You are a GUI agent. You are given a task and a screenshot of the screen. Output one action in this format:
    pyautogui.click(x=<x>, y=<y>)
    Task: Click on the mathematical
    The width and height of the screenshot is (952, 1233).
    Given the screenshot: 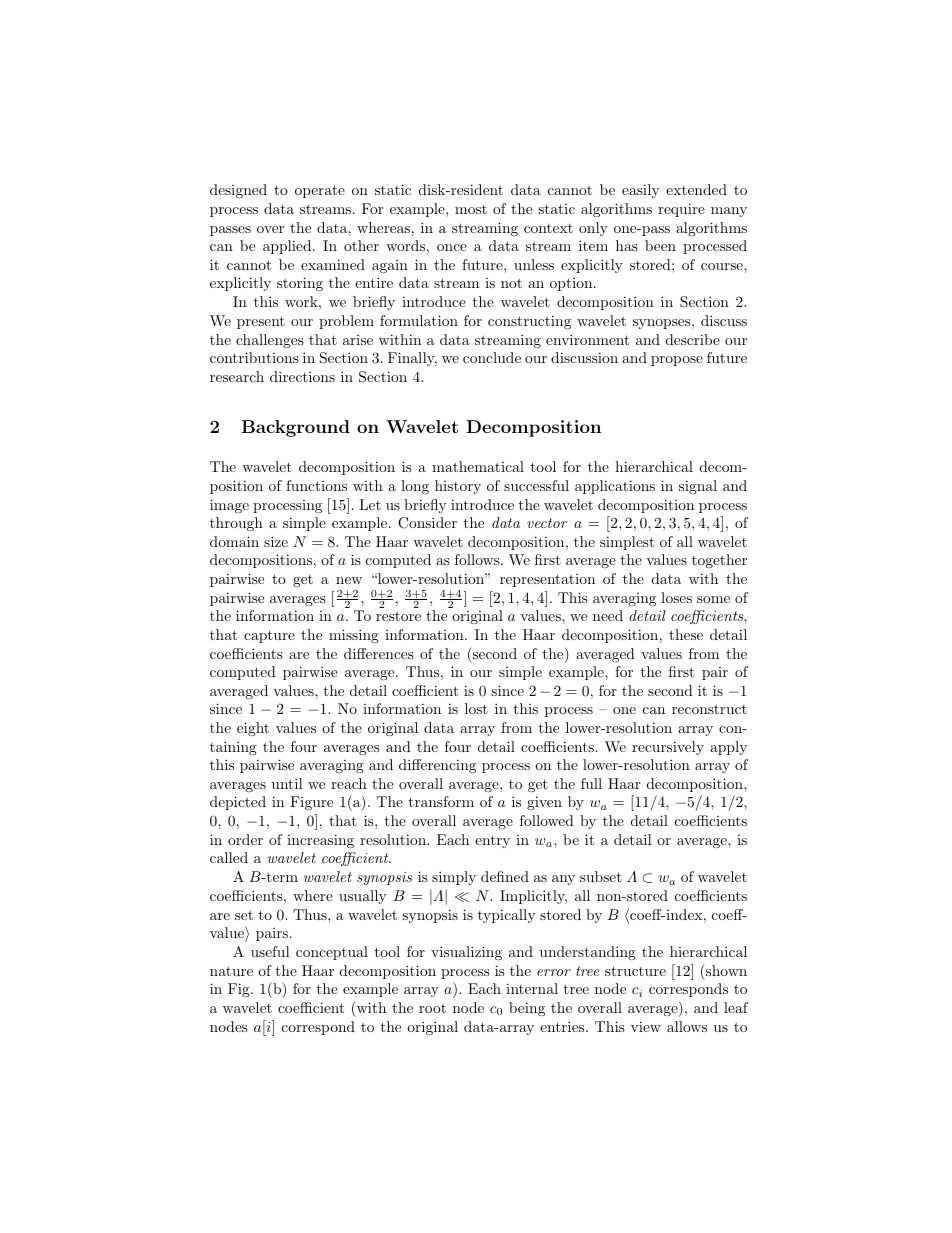 What is the action you would take?
    pyautogui.click(x=478, y=466)
